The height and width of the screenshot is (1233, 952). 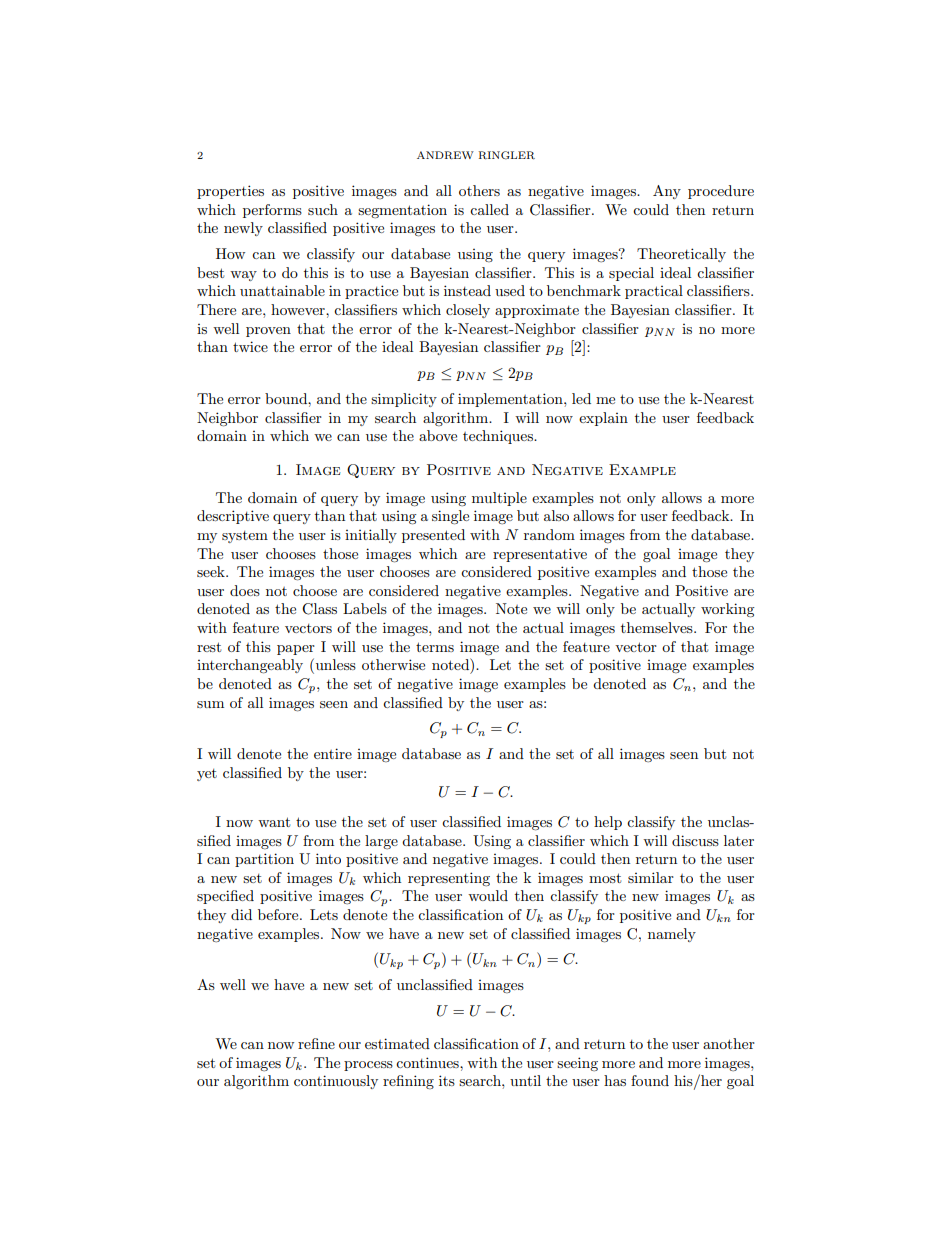 What do you see at coordinates (272, 211) in the screenshot?
I see `performs` at bounding box center [272, 211].
